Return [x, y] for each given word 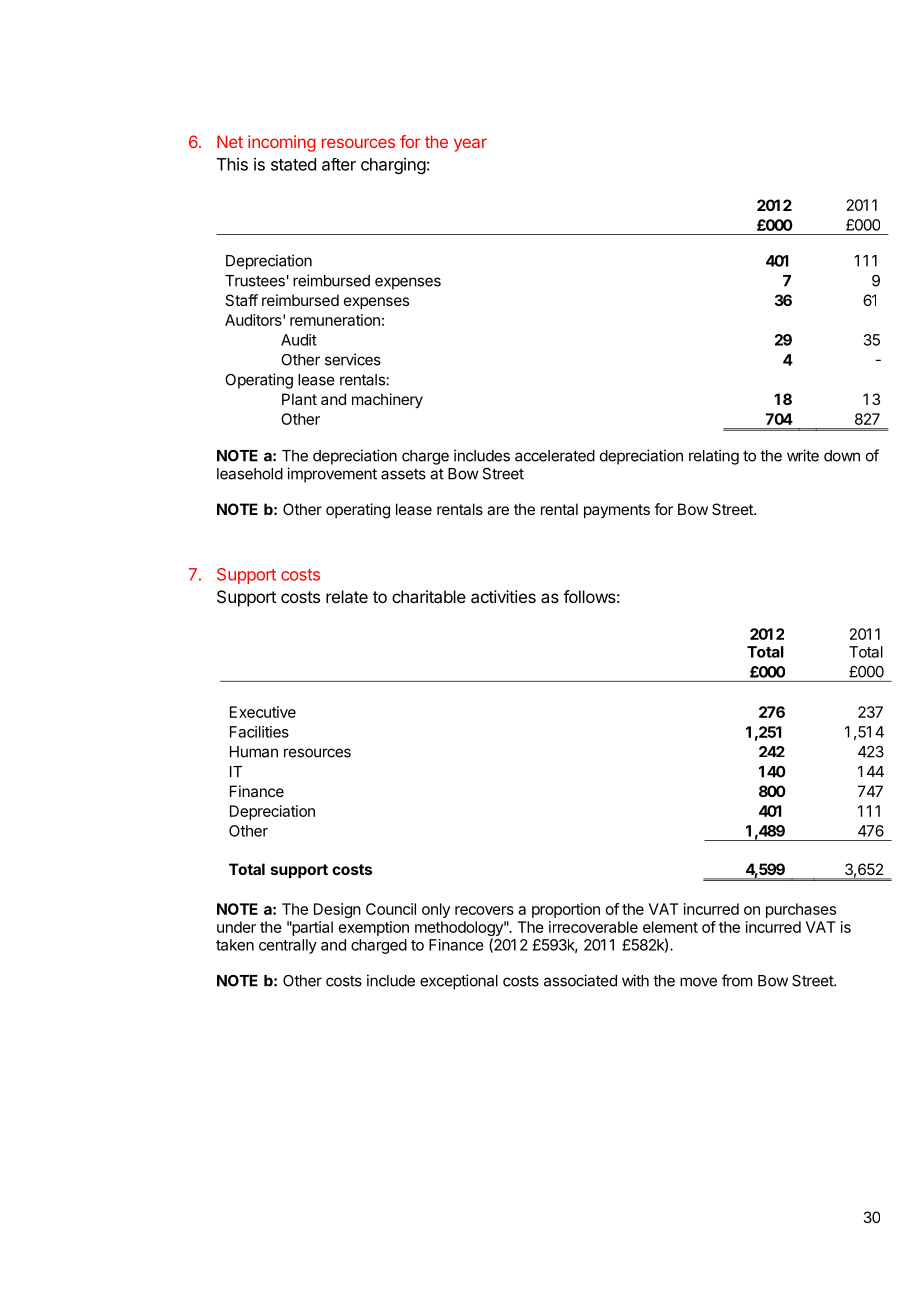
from [737, 980]
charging [393, 166]
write [803, 455]
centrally [288, 946]
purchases [801, 910]
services [353, 359]
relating [714, 457]
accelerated [555, 456]
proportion [566, 910]
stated [293, 164]
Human [254, 752]
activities [503, 596]
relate [347, 596]
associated [580, 980]
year [470, 145]
